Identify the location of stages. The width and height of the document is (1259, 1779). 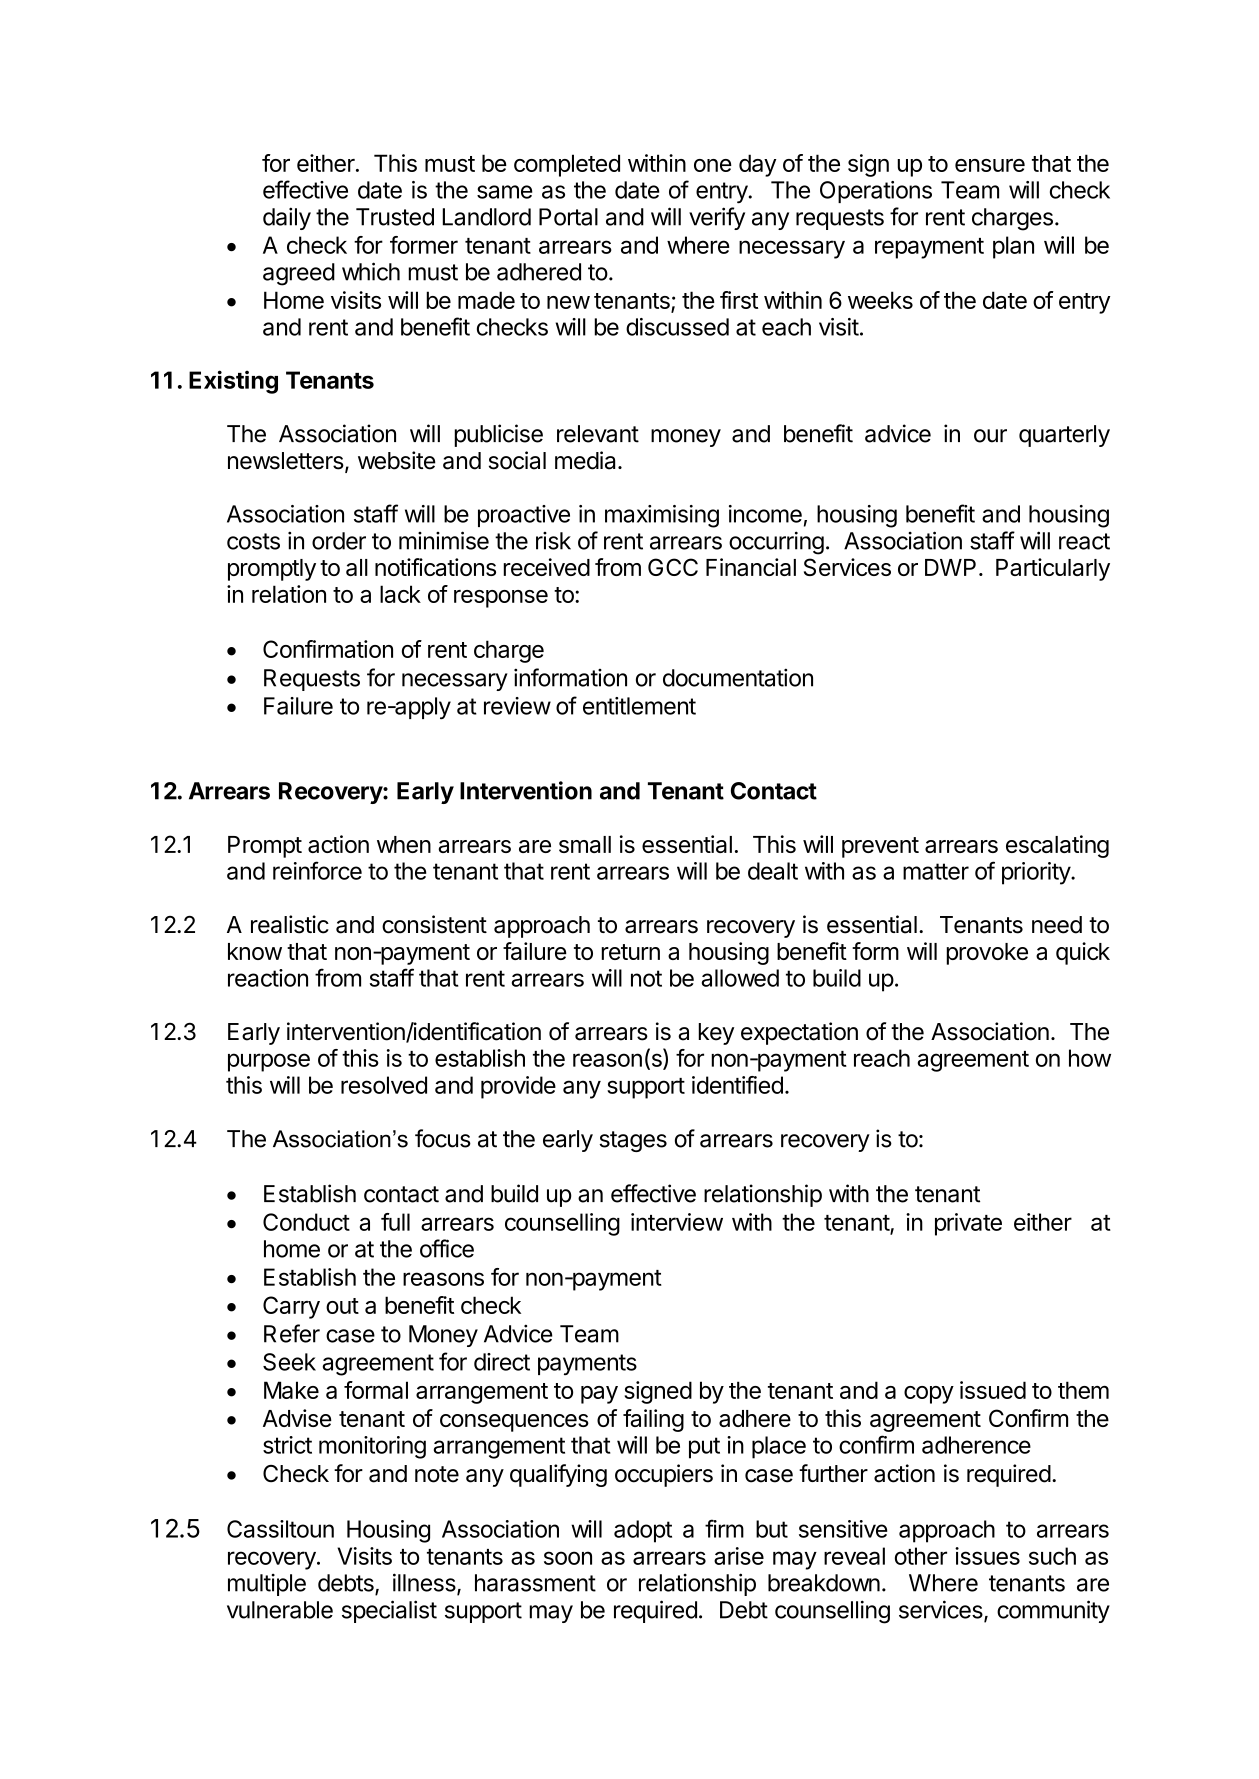
(633, 1141).
